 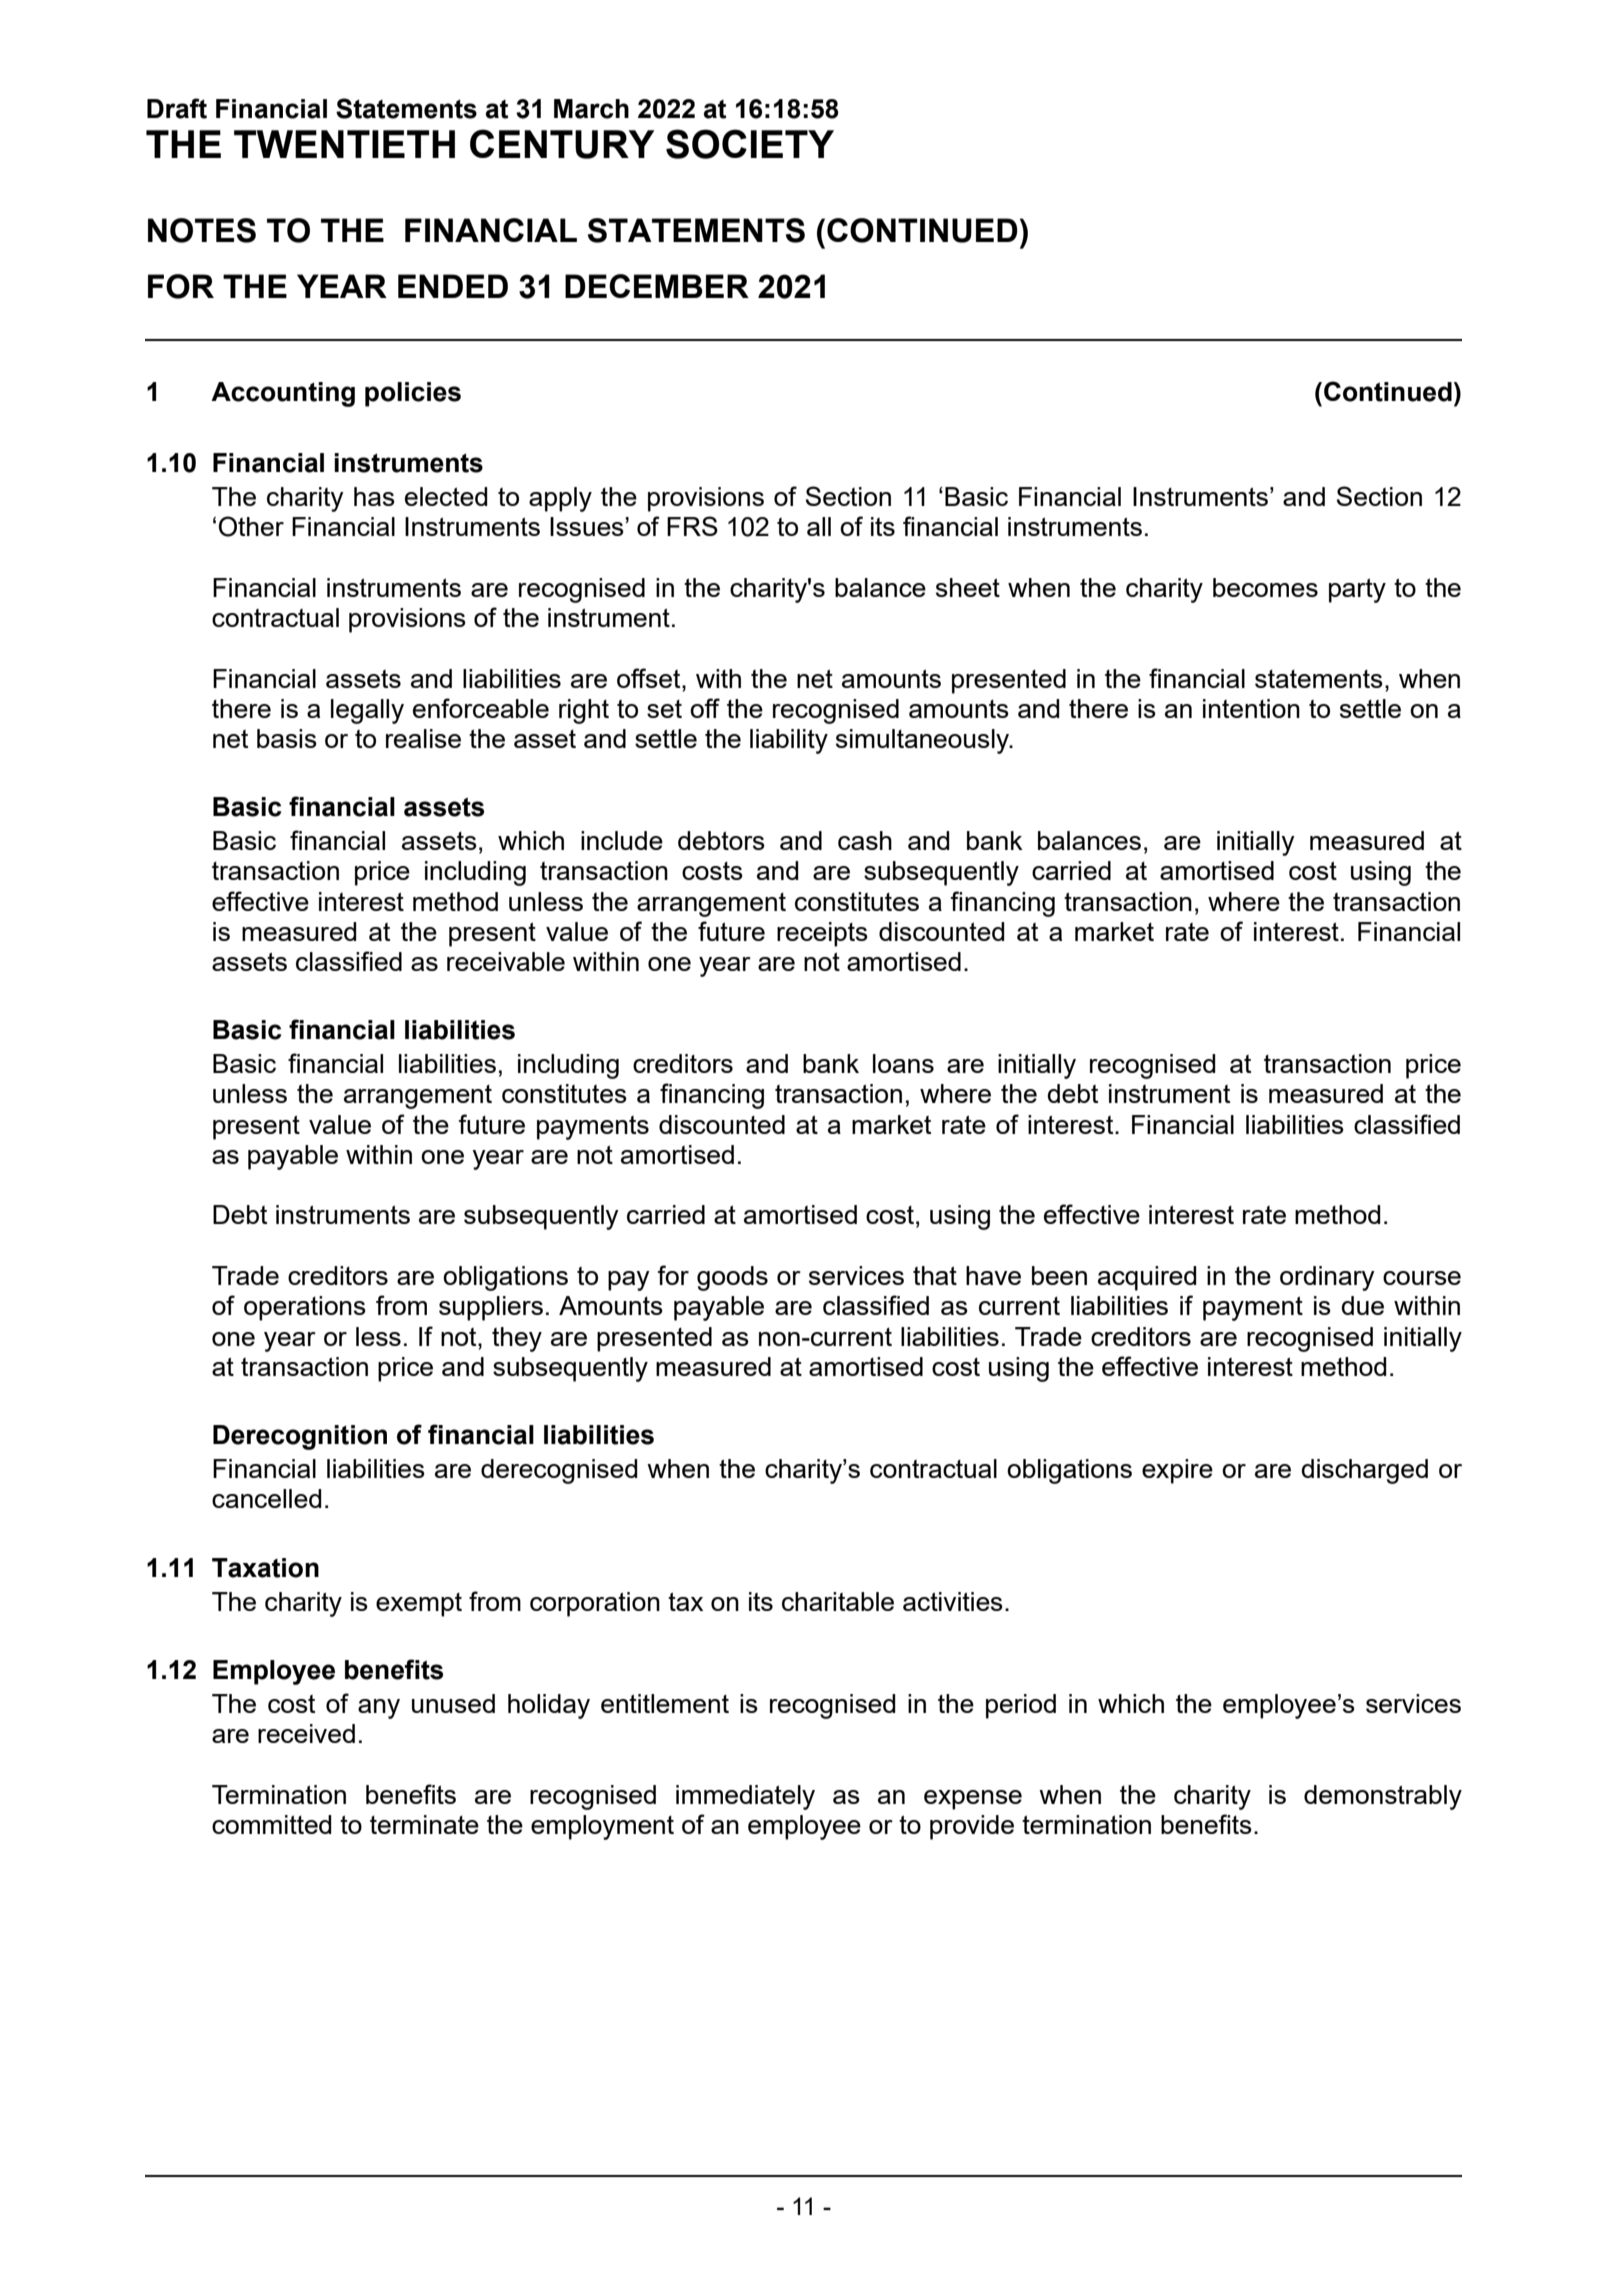 I want to click on liability, so click(x=789, y=741).
